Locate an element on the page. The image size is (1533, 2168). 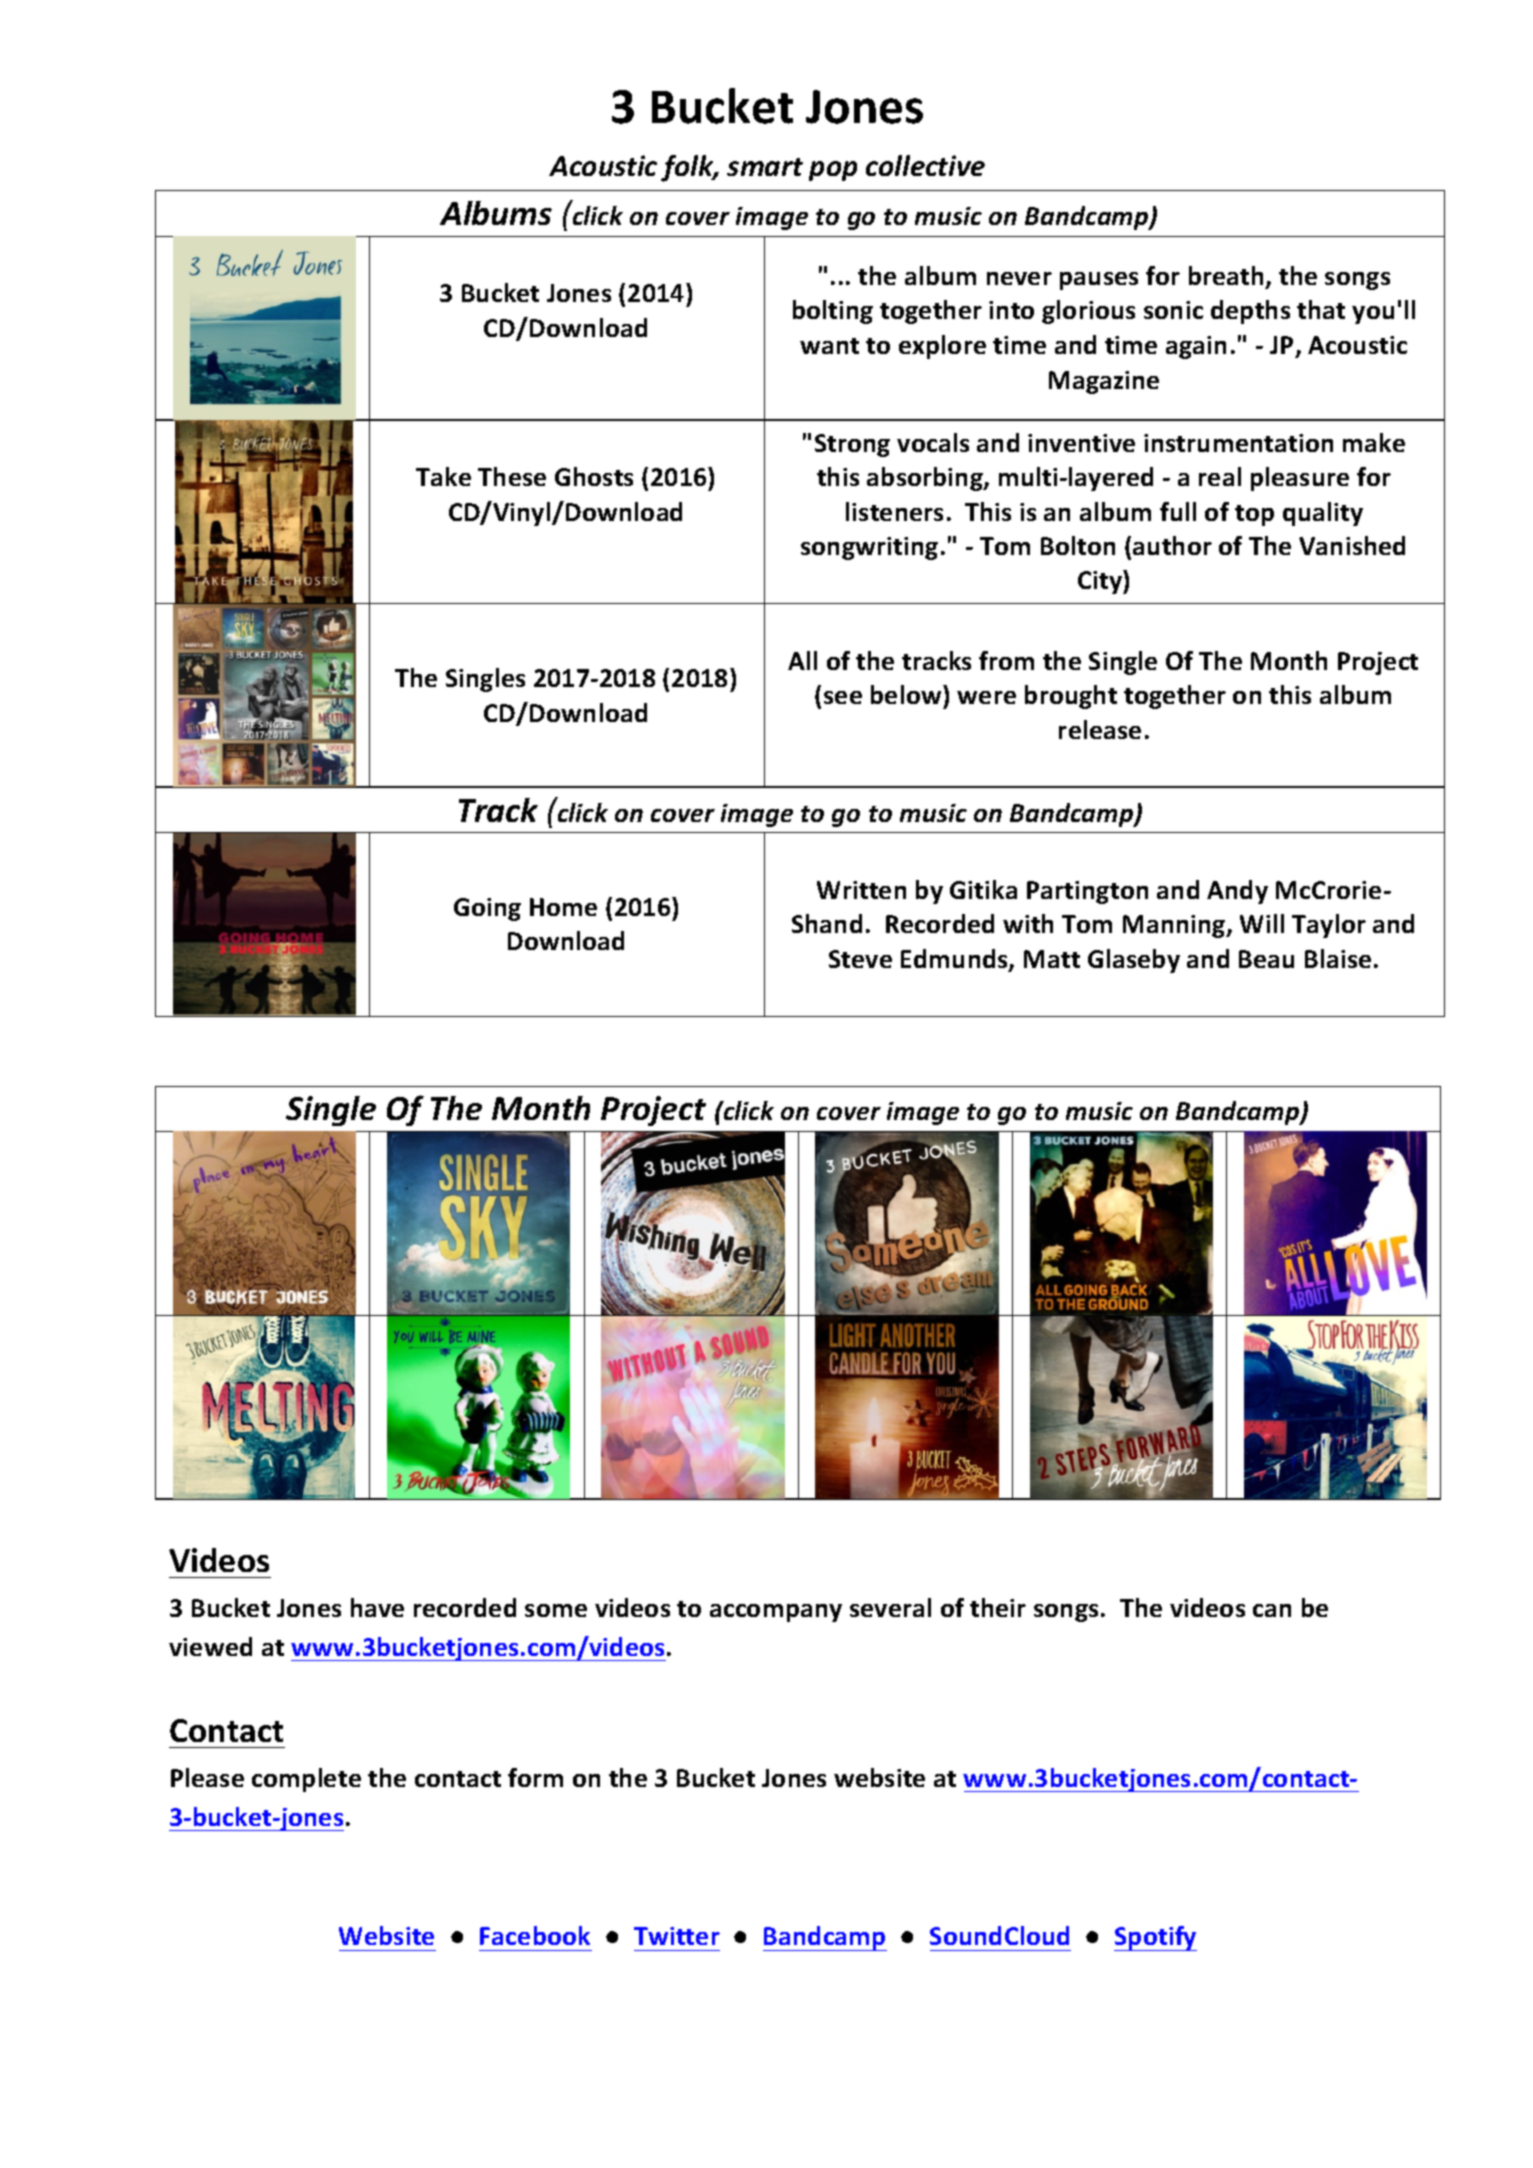
breath is located at coordinates (1226, 275).
